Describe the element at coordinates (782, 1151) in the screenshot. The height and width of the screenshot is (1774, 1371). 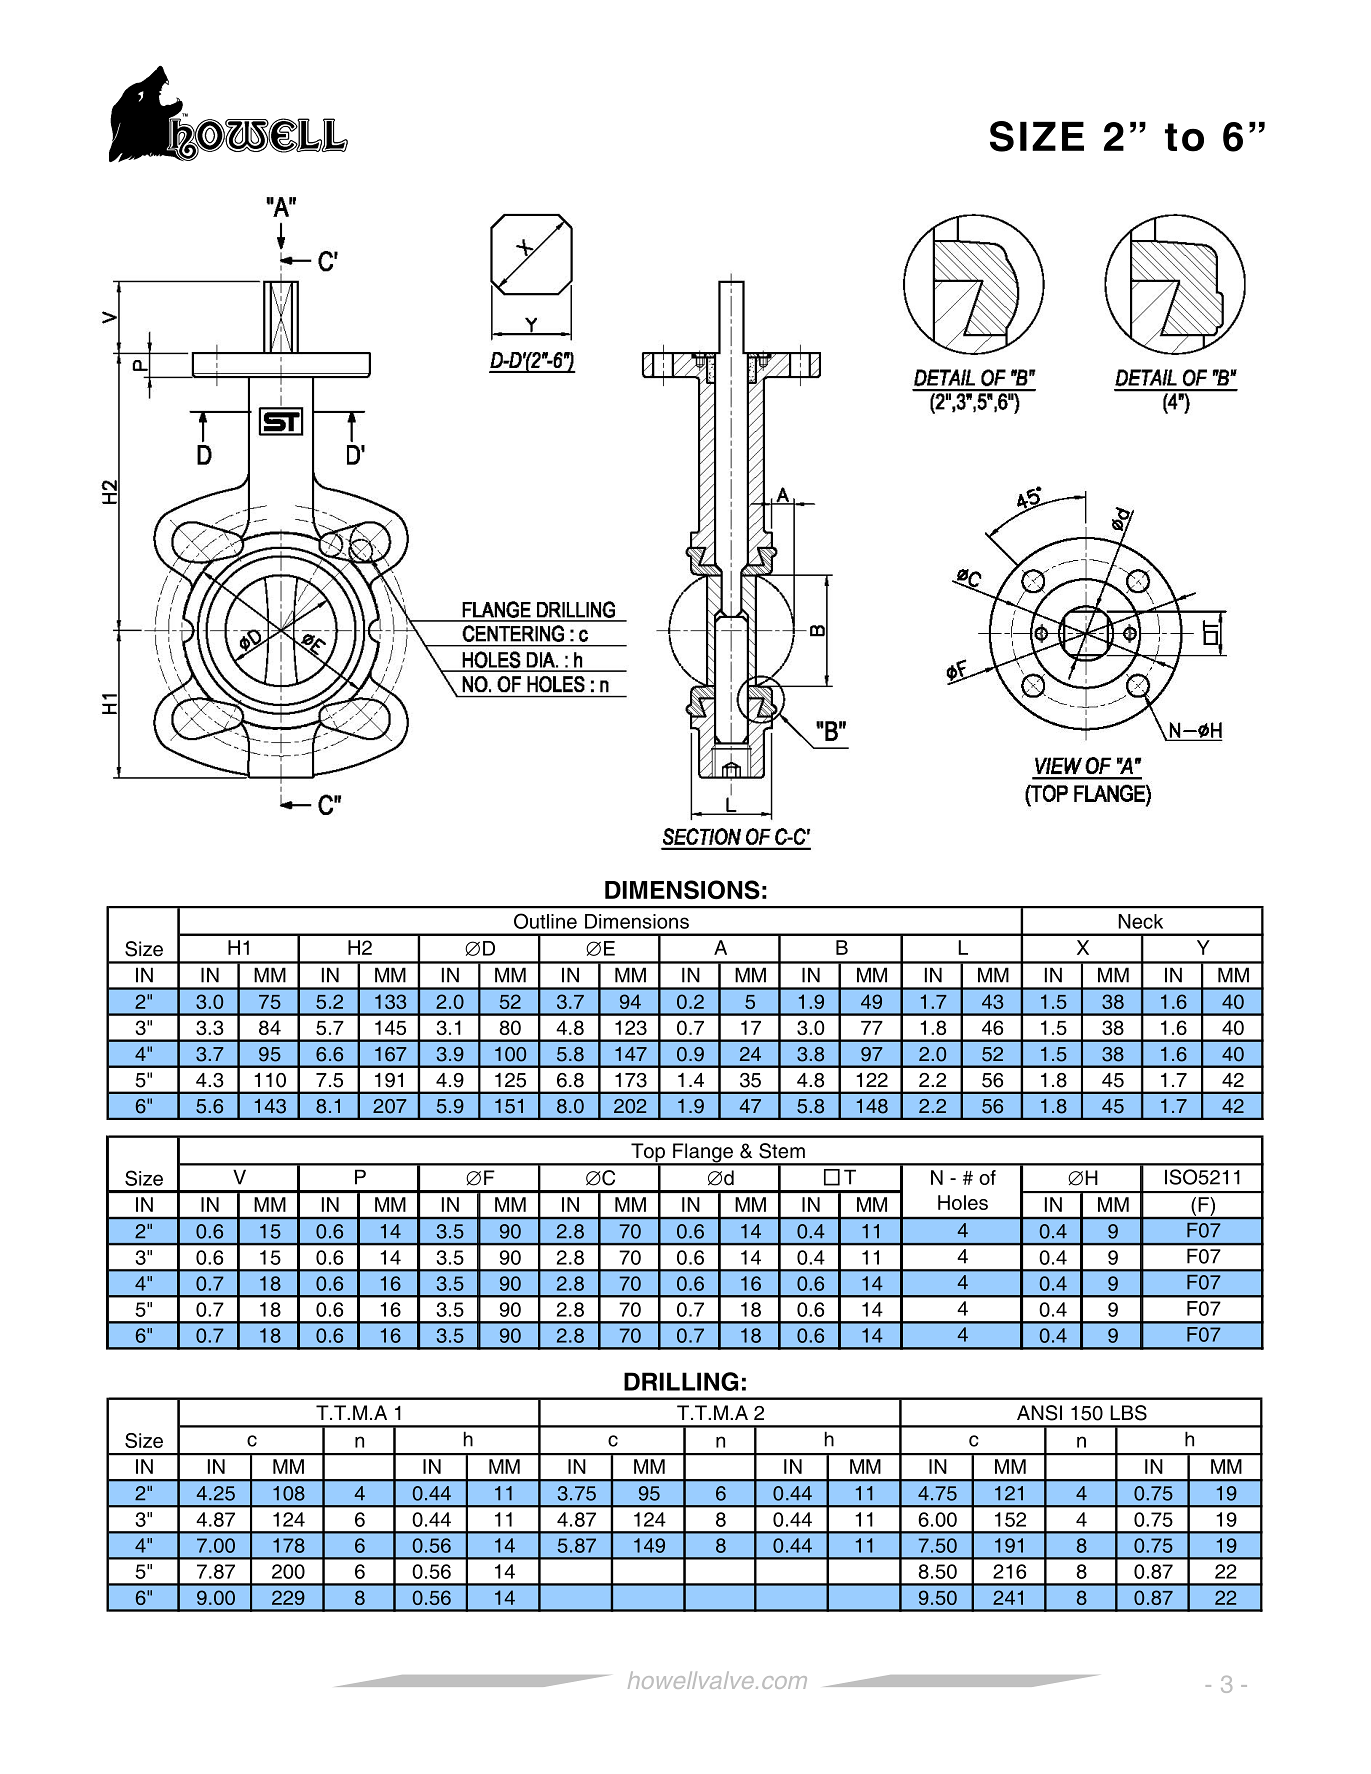
I see `Stem` at that location.
